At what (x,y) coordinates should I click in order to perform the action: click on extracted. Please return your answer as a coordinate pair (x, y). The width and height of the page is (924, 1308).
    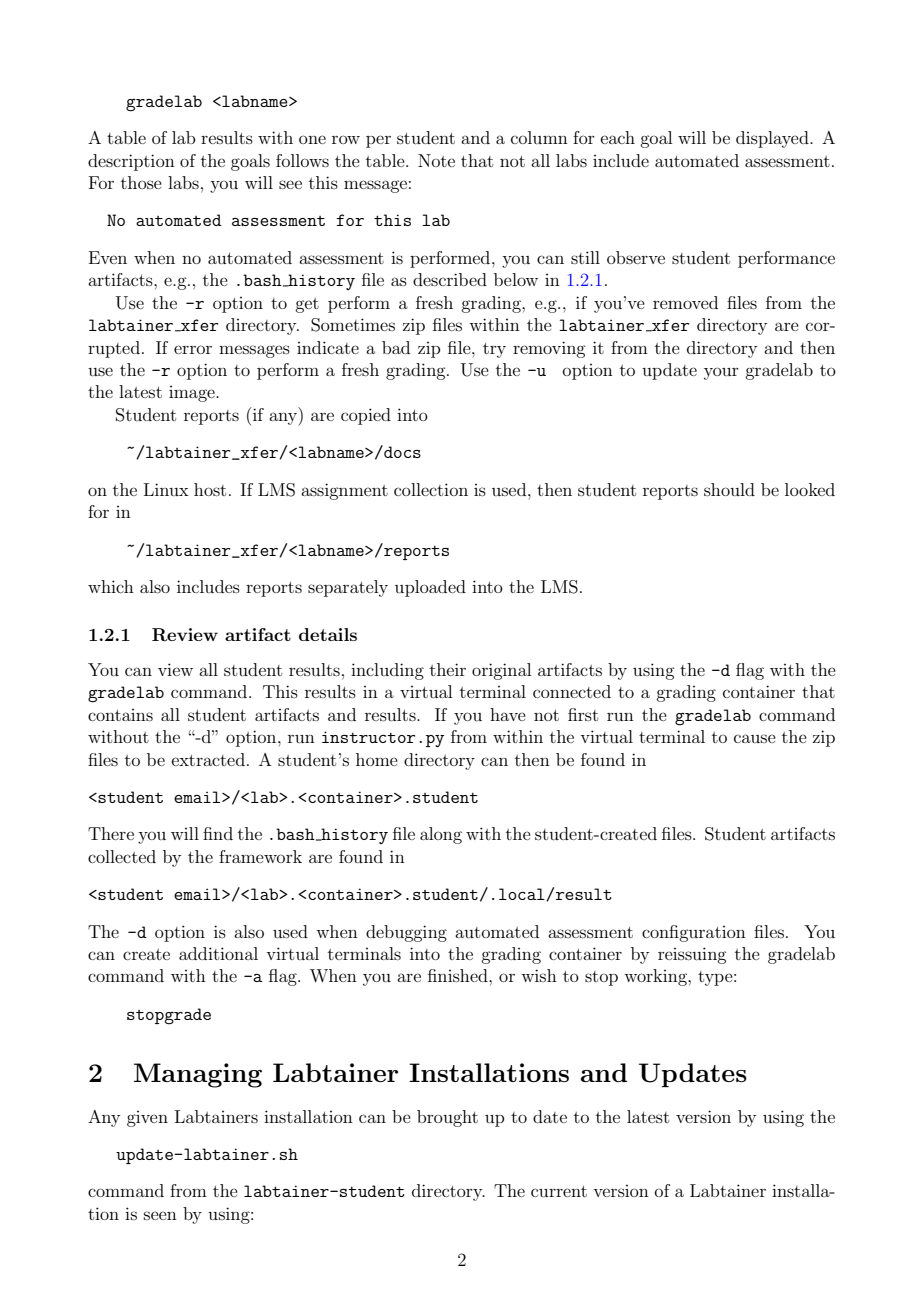
    Looking at the image, I should click on (208, 759).
